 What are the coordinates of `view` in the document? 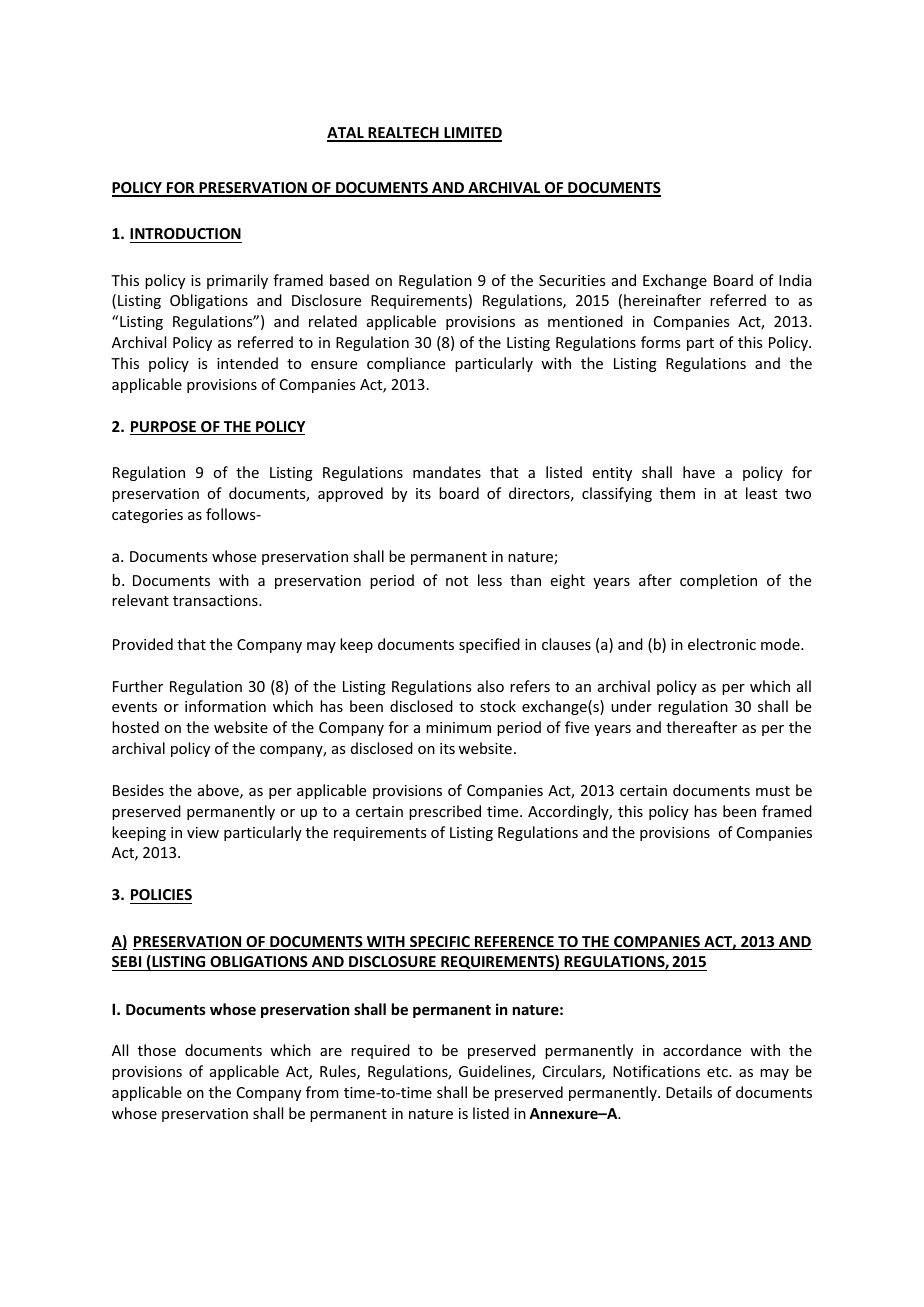 It's located at (203, 832).
